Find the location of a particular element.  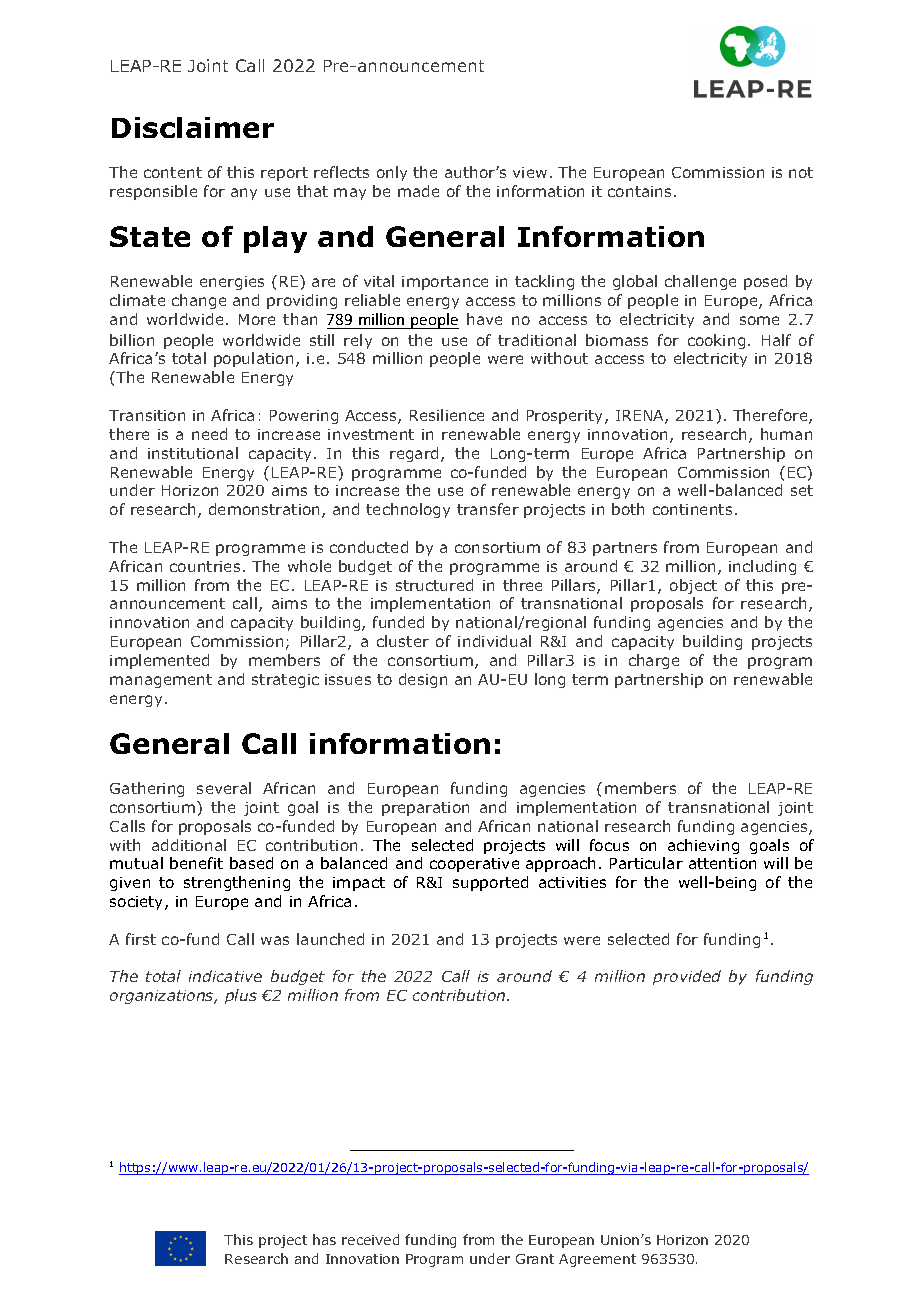

has is located at coordinates (324, 1239).
